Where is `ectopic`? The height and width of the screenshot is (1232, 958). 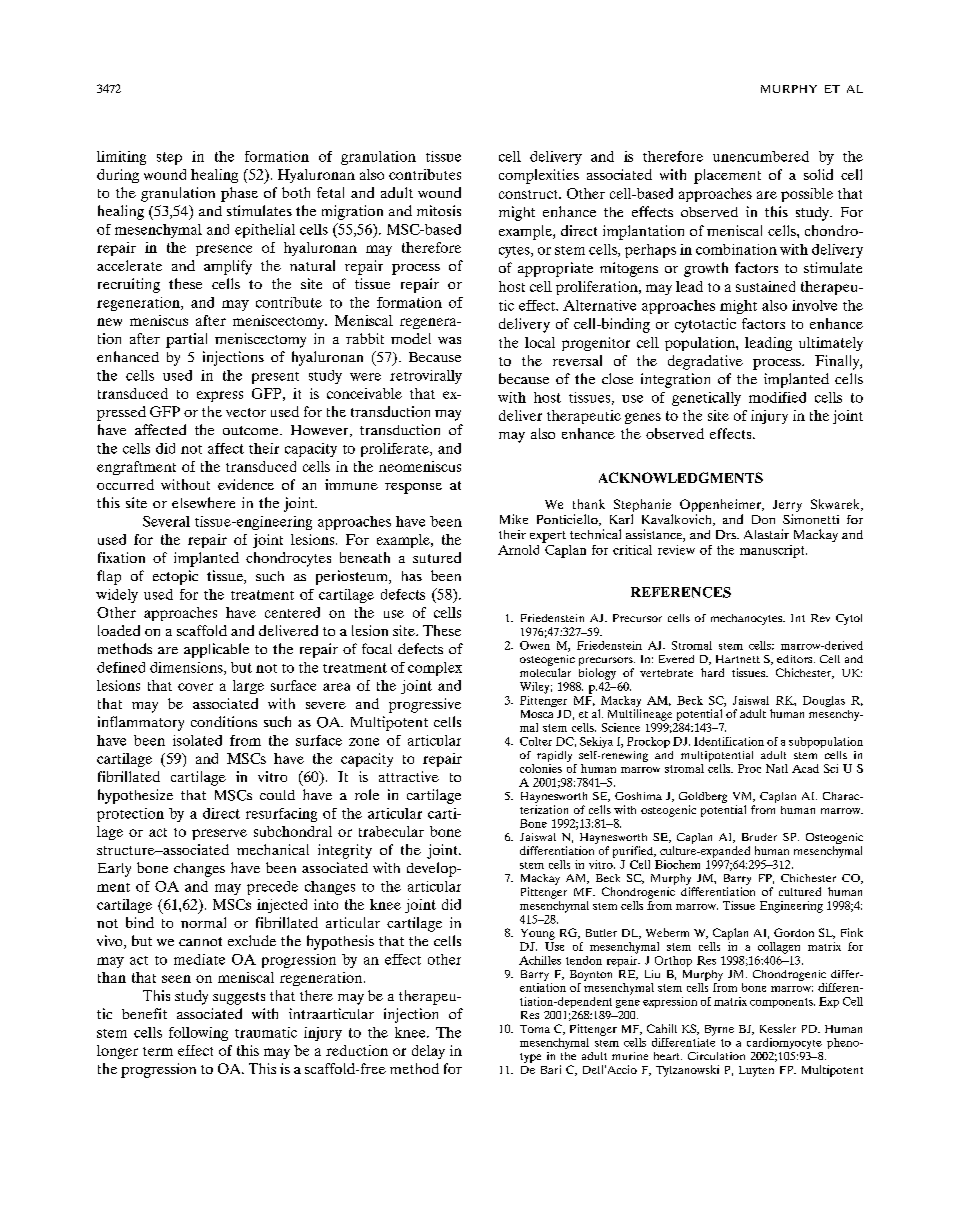 ectopic is located at coordinates (175, 577).
